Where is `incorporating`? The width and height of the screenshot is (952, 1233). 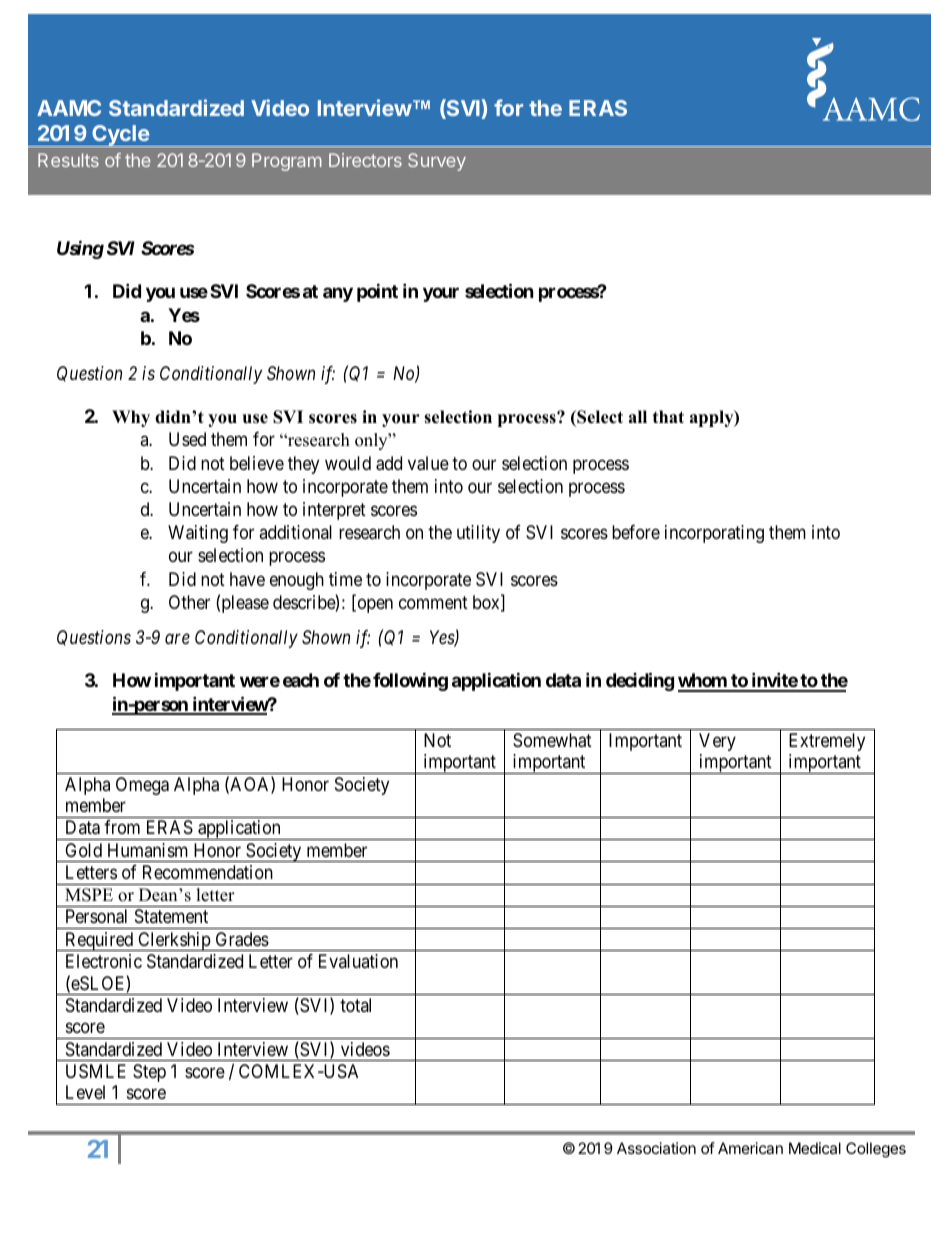 incorporating is located at coordinates (714, 534).
